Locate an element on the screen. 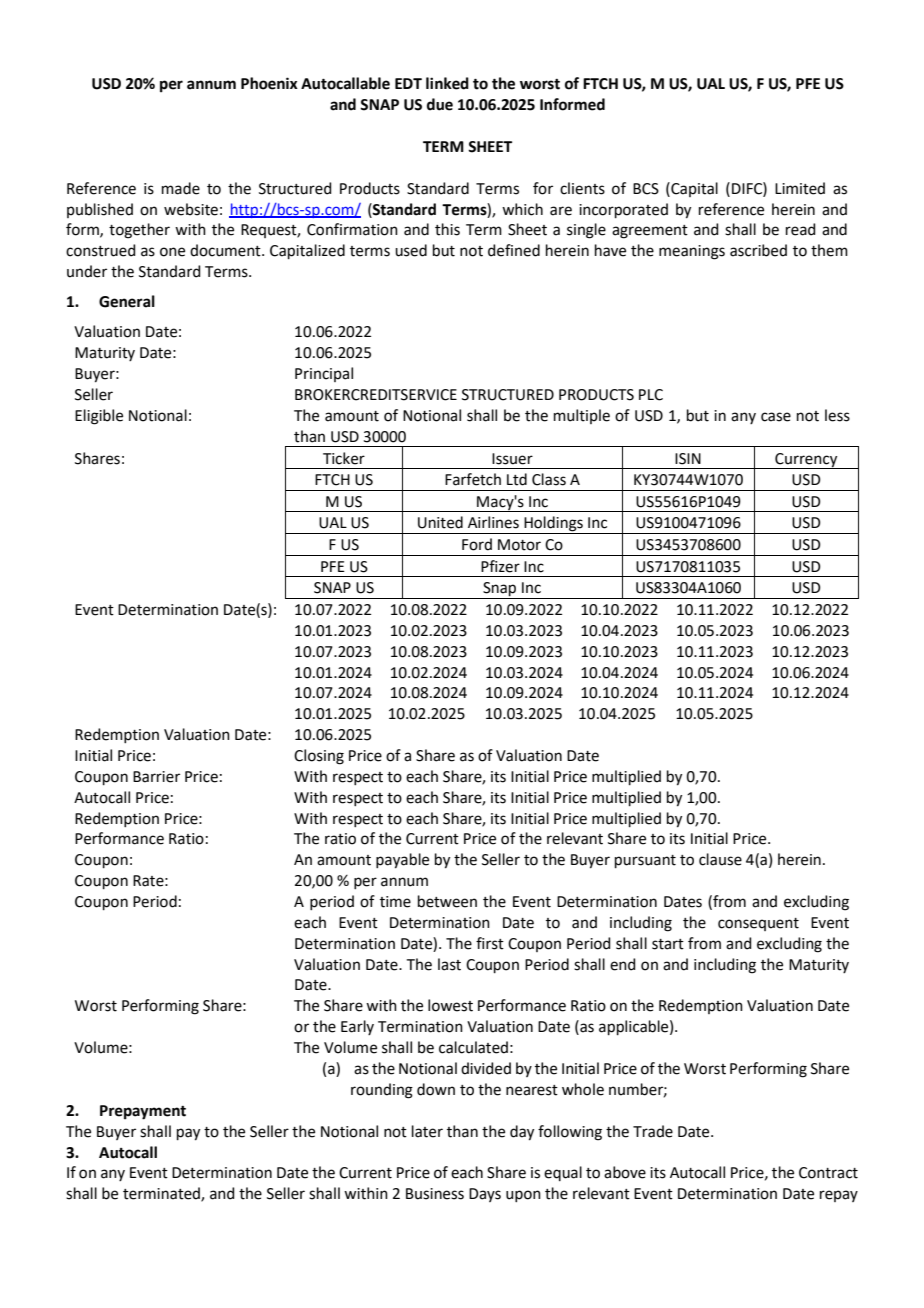 This screenshot has width=924, height=1308. Contract is located at coordinates (828, 1173).
